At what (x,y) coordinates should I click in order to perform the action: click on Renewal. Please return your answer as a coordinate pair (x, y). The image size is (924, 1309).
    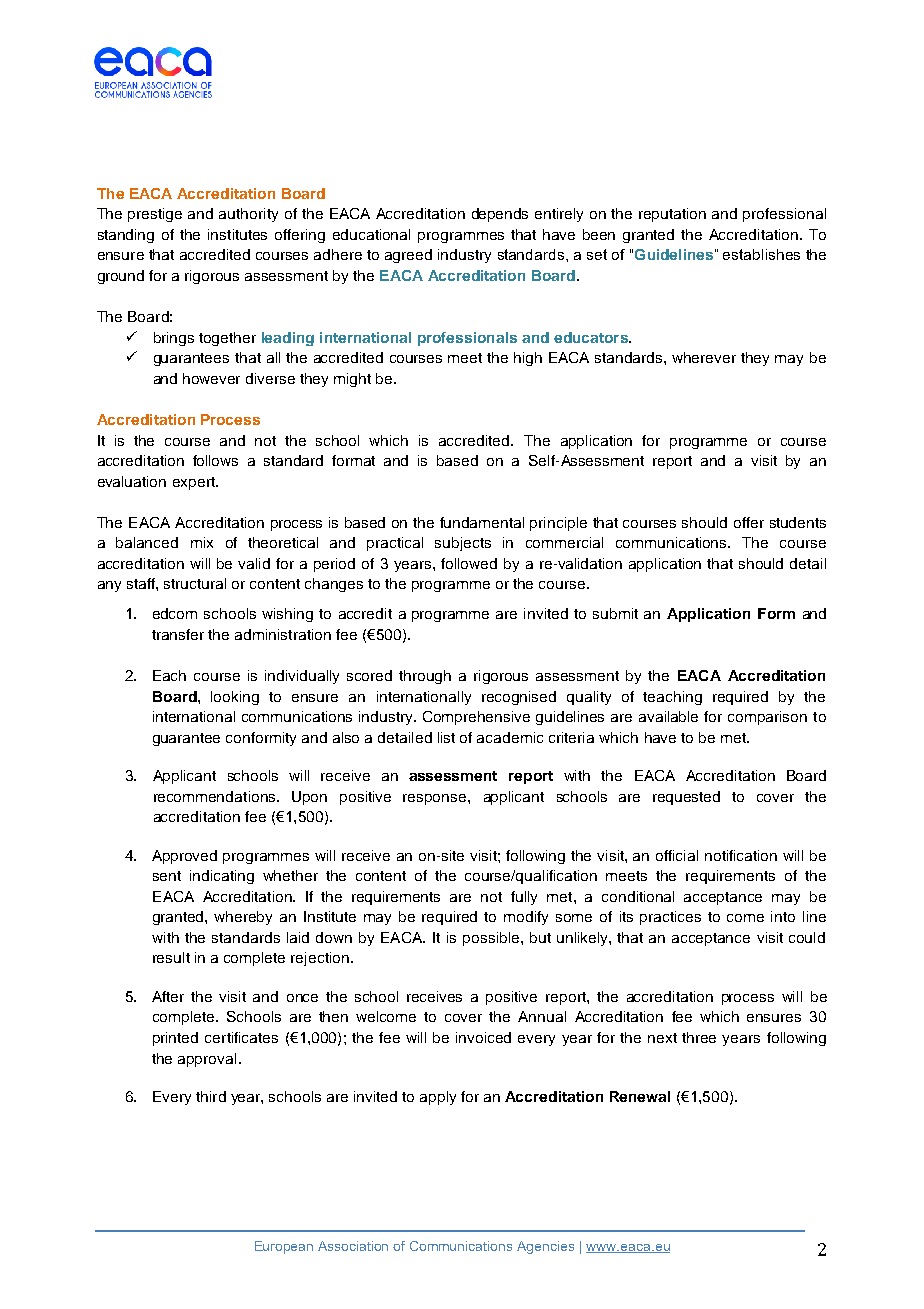
    Looking at the image, I should click on (640, 1096).
